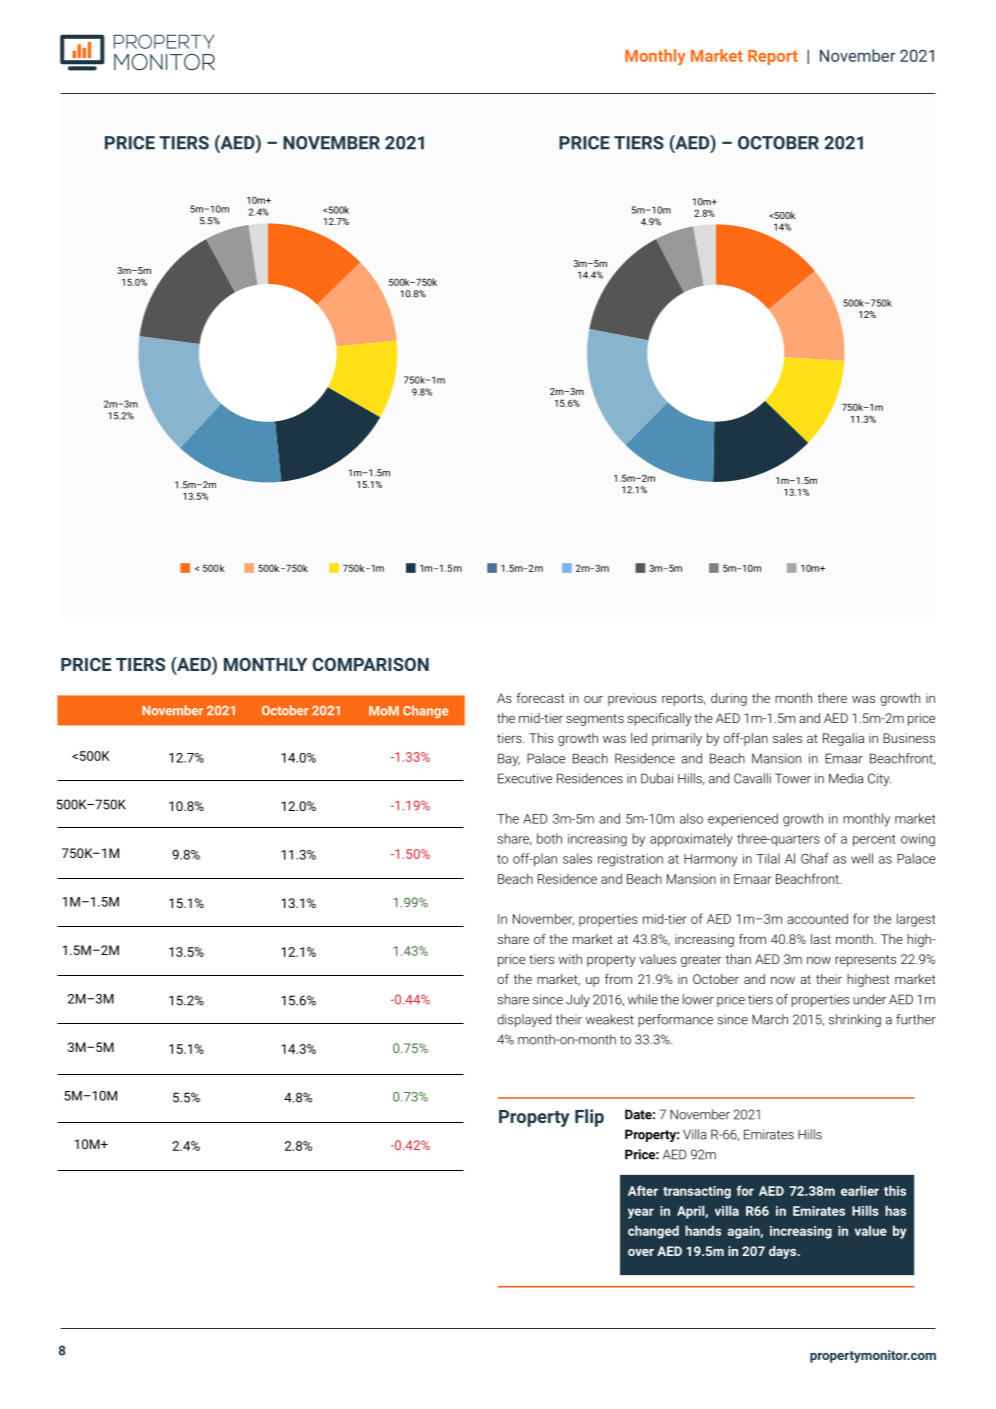 This screenshot has width=996, height=1409. What do you see at coordinates (832, 698) in the screenshot?
I see `there` at bounding box center [832, 698].
